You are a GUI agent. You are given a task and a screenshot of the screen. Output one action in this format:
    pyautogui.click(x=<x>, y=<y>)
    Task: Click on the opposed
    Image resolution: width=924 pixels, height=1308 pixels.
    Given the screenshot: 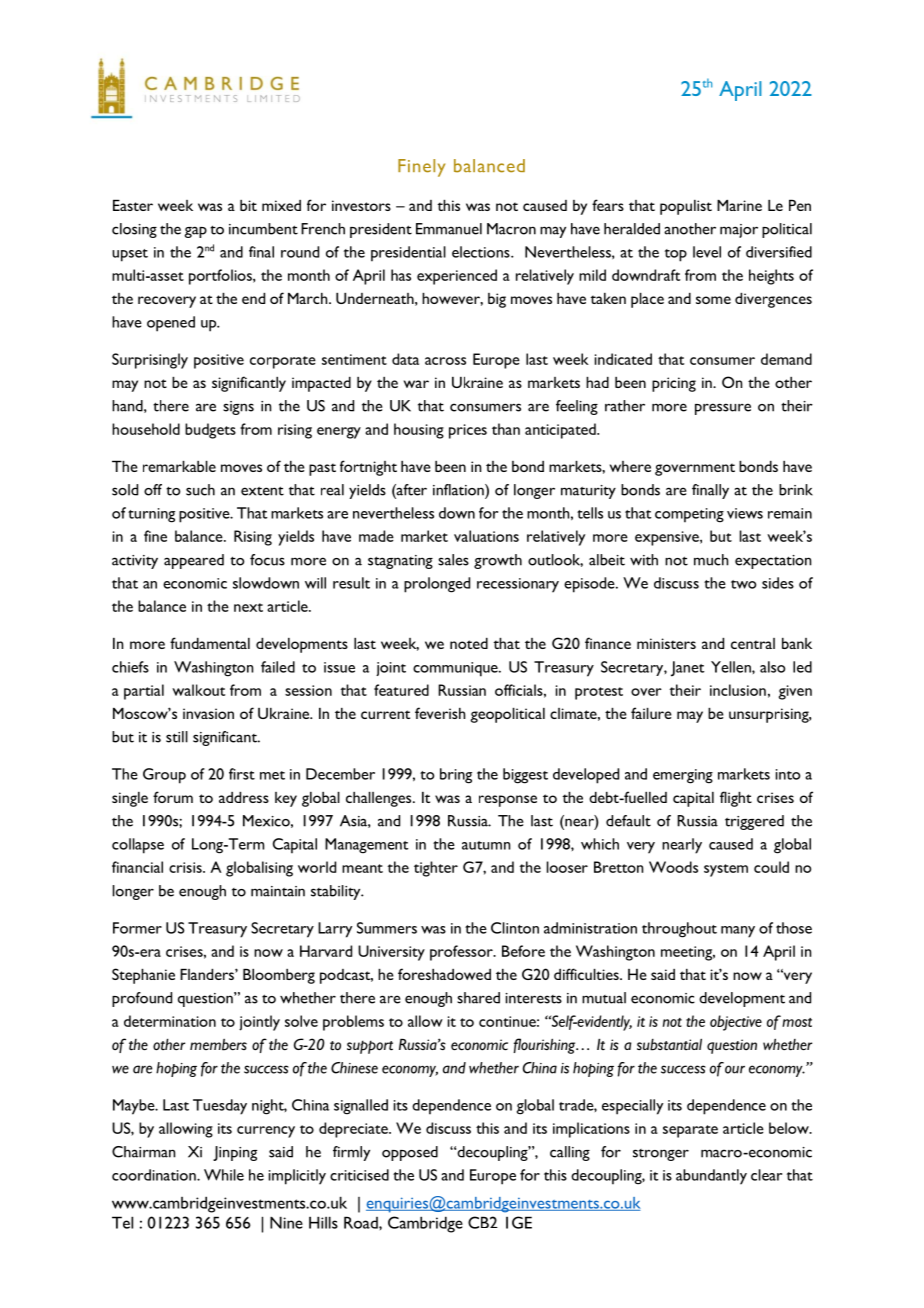 What is the action you would take?
    pyautogui.click(x=410, y=1153)
